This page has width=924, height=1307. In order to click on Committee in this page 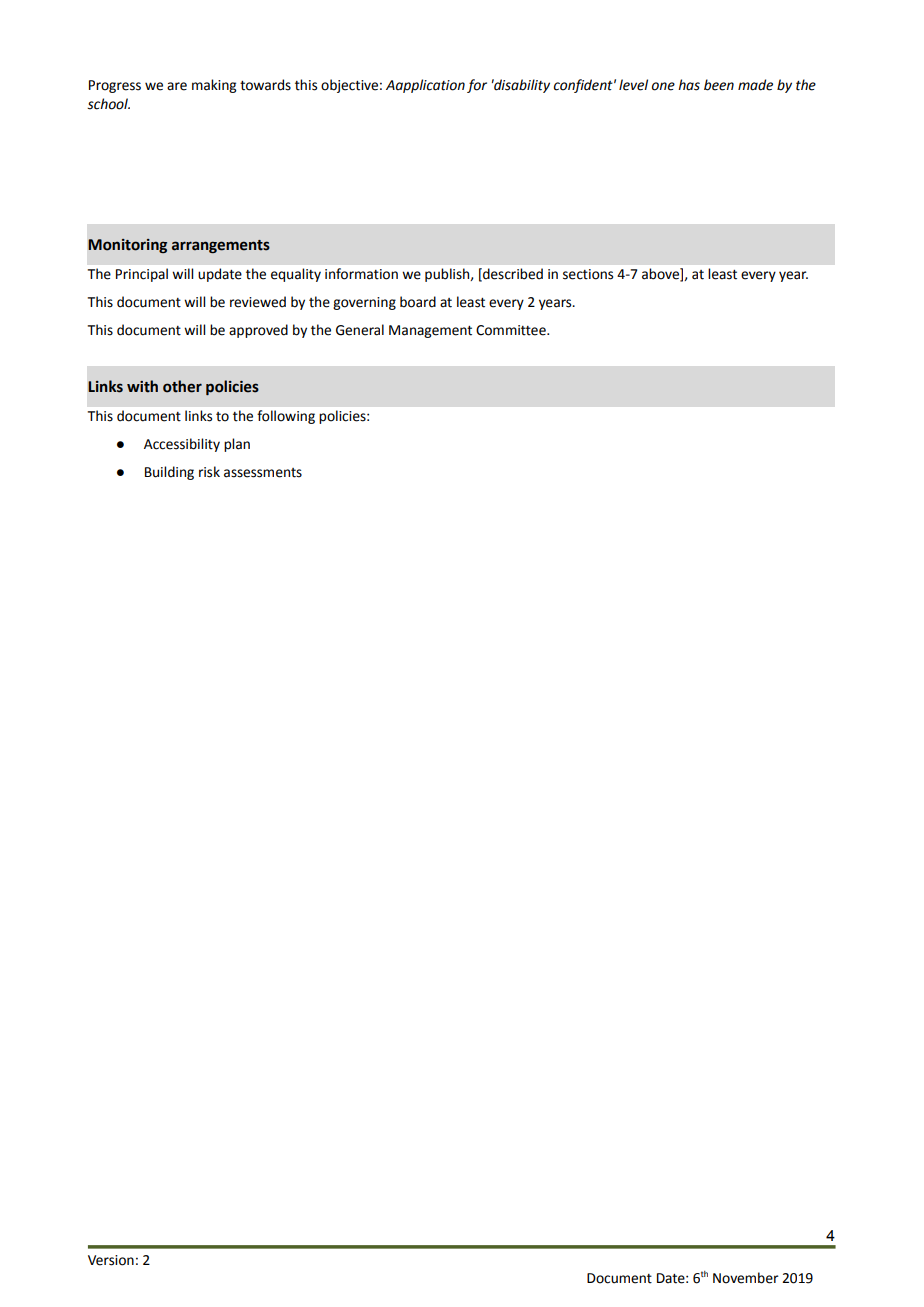, I will do `click(512, 330)`.
